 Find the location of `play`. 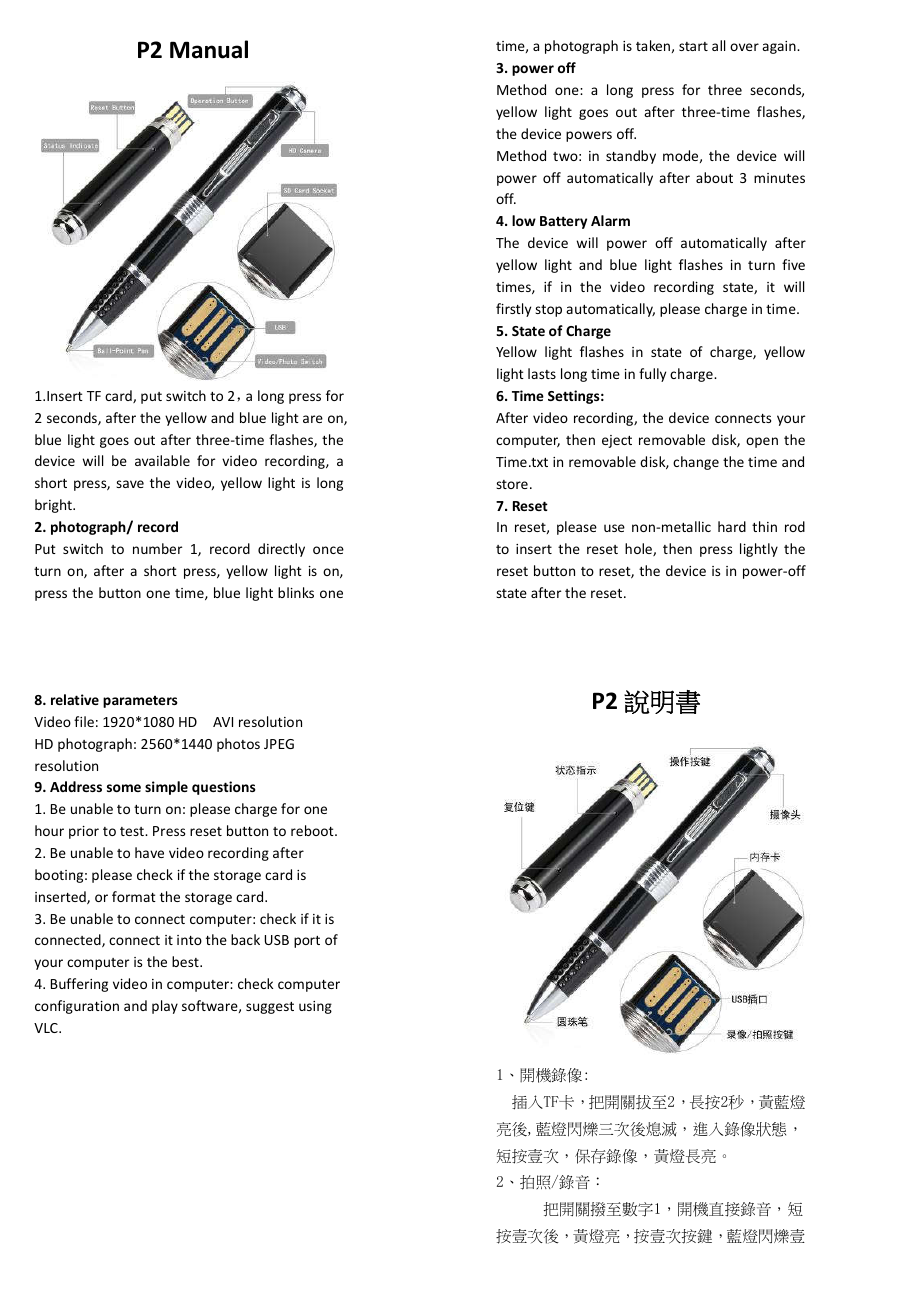

play is located at coordinates (165, 1007).
